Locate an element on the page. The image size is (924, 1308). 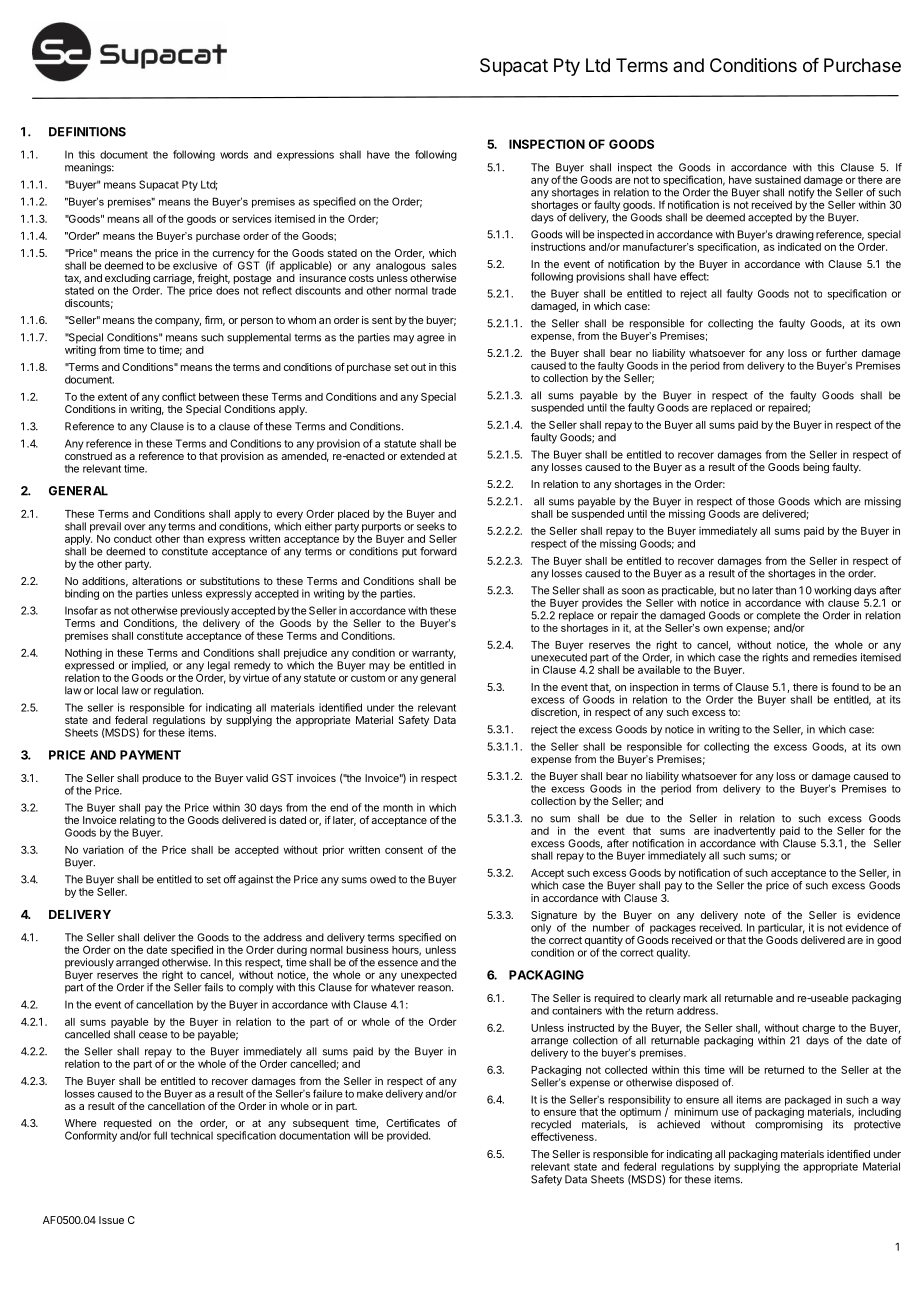
note is located at coordinates (755, 915).
